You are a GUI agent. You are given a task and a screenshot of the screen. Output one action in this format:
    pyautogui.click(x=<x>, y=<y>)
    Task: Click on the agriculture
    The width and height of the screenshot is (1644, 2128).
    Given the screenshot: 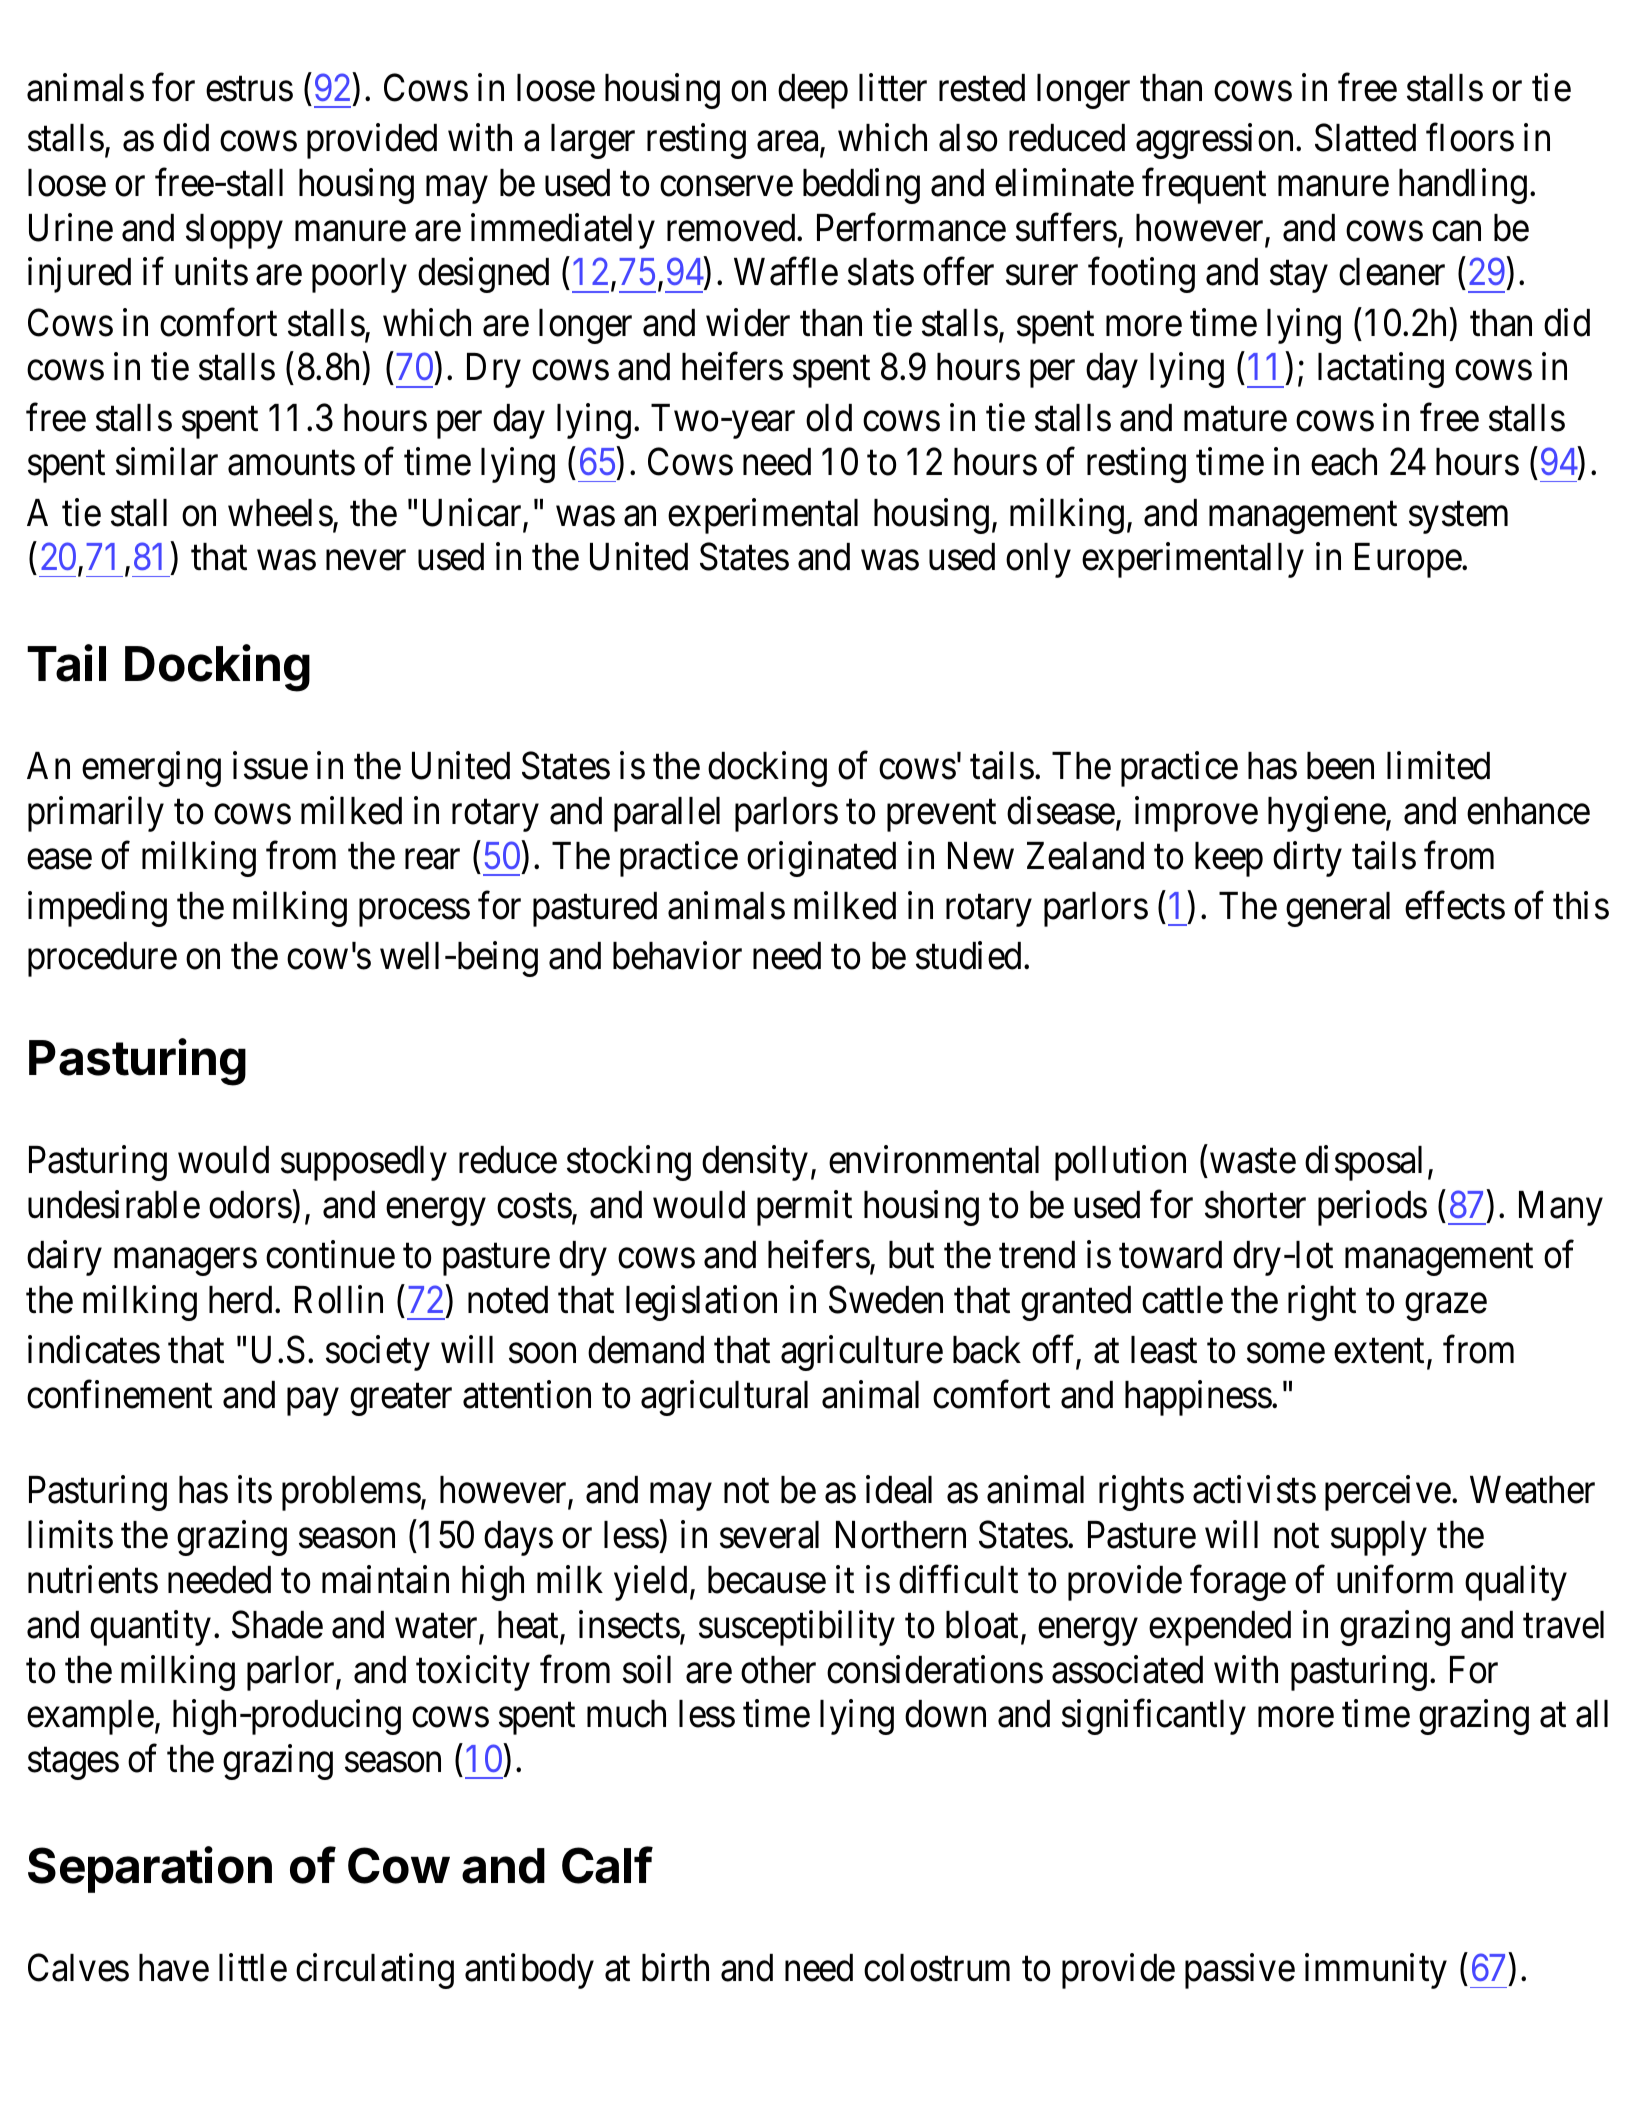 What is the action you would take?
    pyautogui.click(x=862, y=1353)
